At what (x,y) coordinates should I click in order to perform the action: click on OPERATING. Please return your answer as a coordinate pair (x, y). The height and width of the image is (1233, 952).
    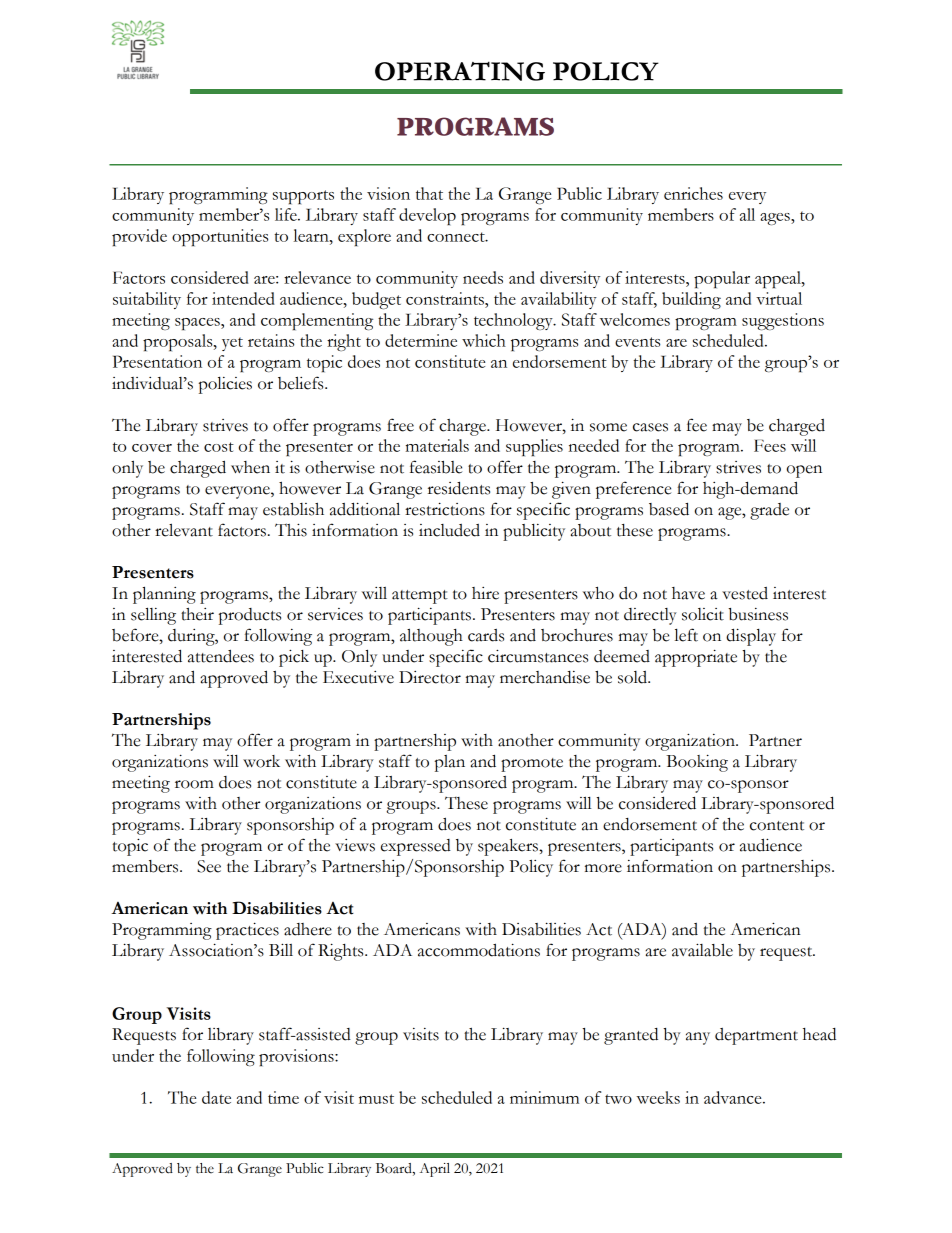
    Looking at the image, I should click on (460, 71).
